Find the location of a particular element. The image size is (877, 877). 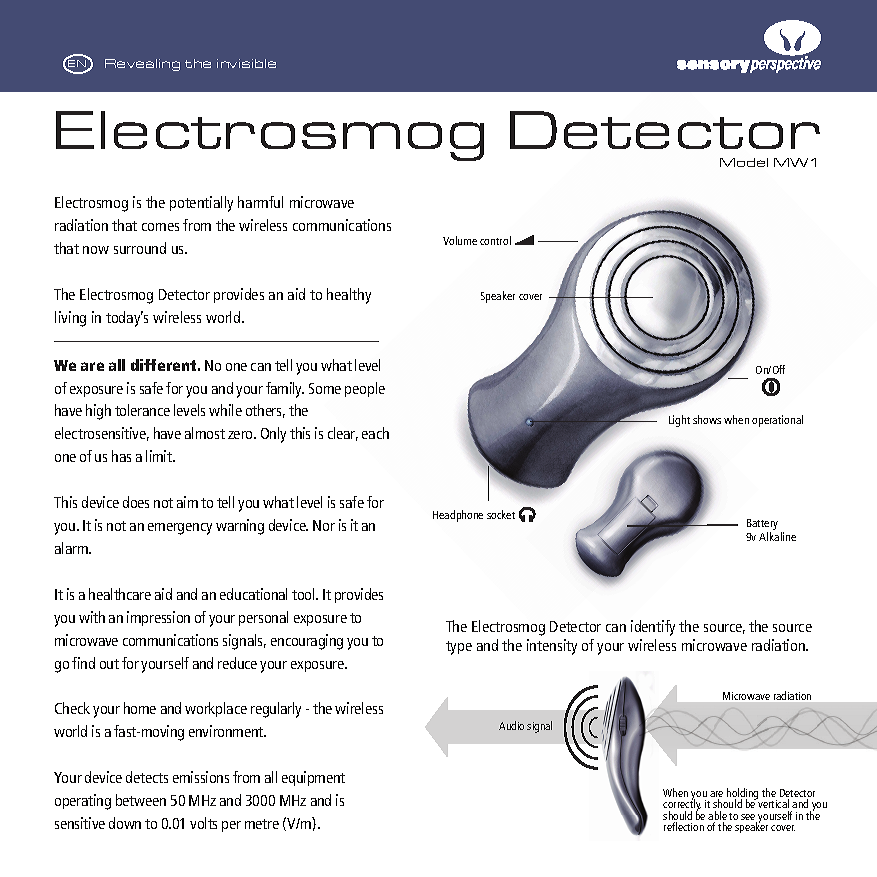

invisible is located at coordinates (246, 63).
